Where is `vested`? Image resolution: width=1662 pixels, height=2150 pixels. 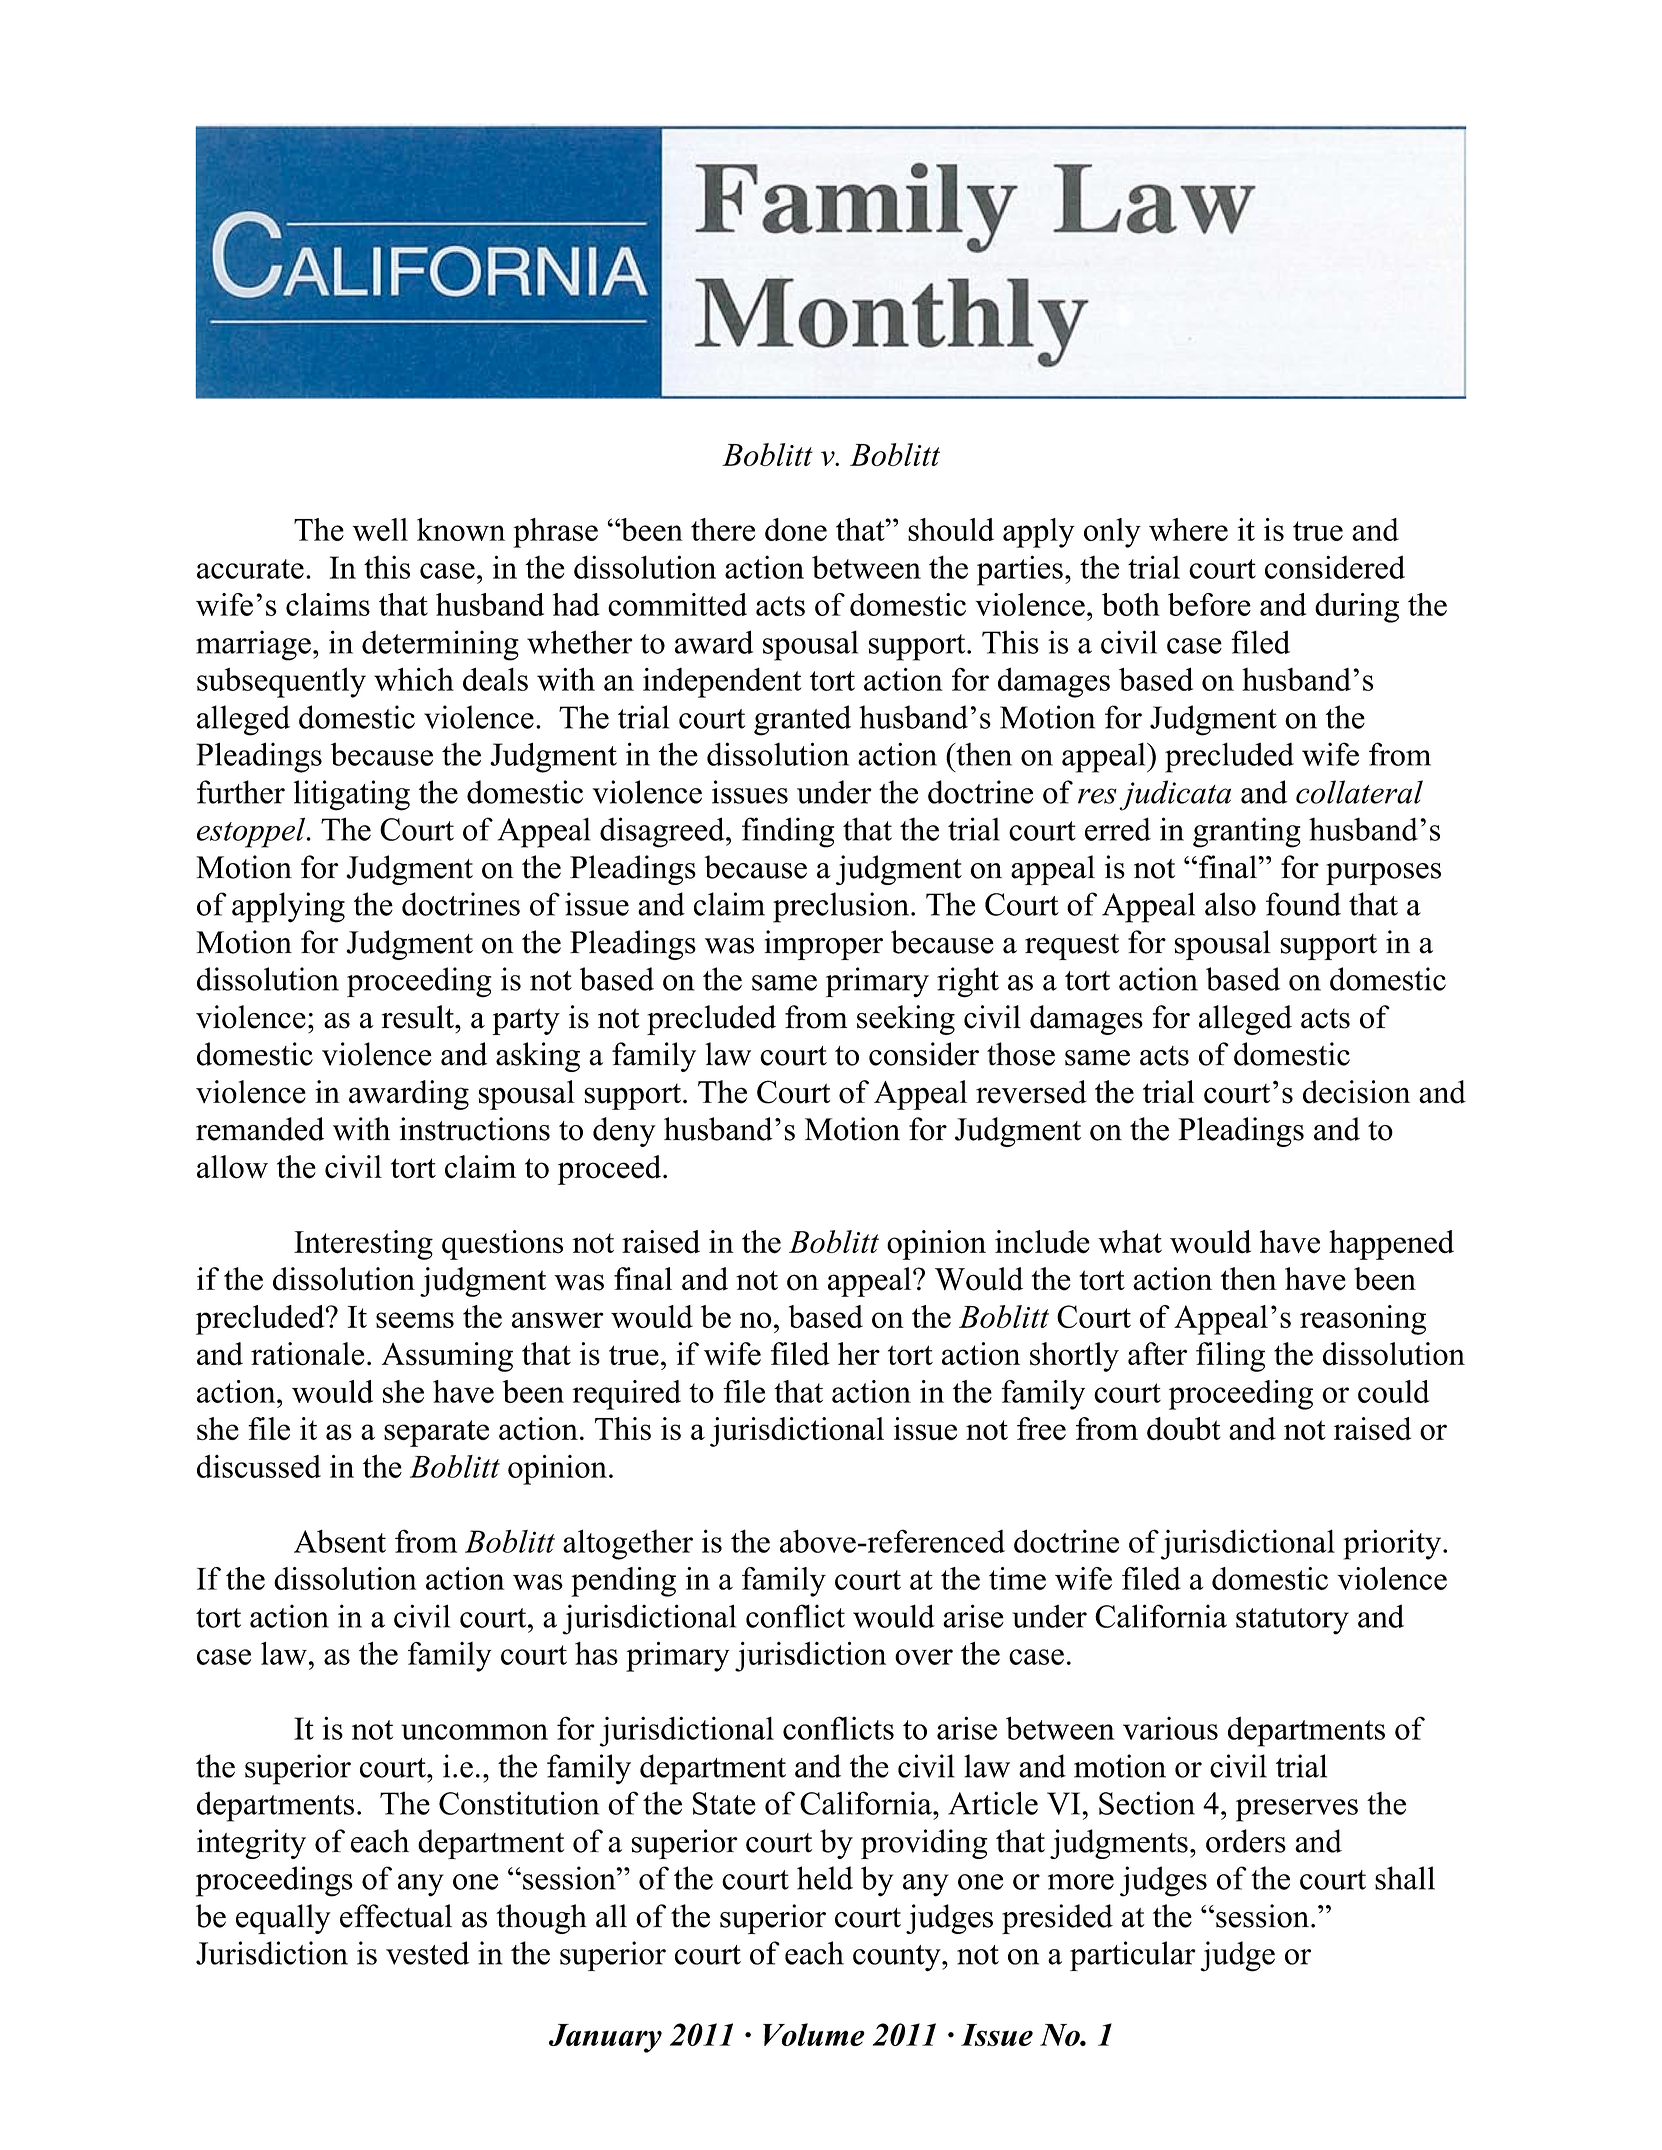
vested is located at coordinates (428, 1953).
